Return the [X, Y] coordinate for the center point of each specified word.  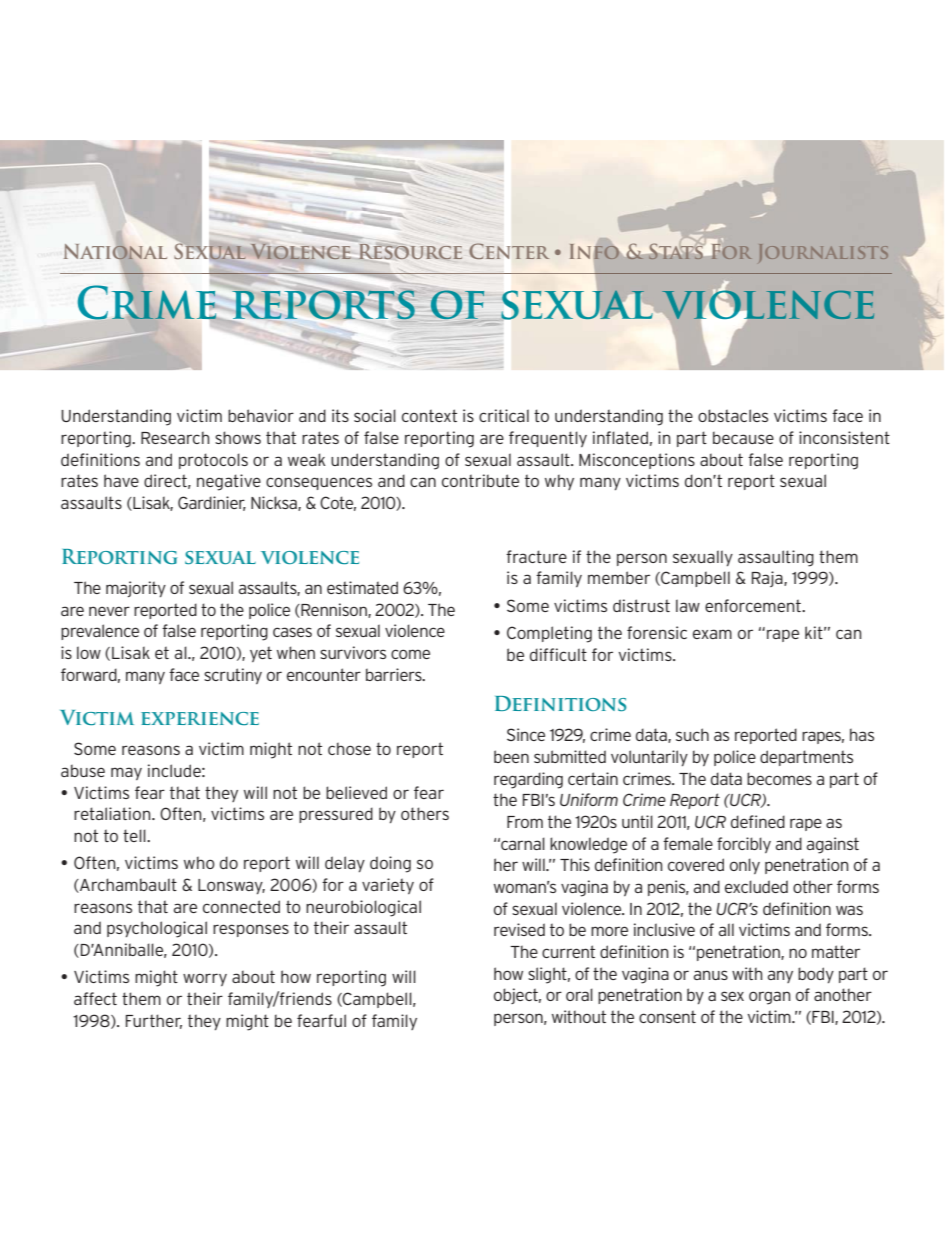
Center [509, 251]
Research [175, 438]
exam [712, 634]
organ [770, 998]
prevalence [100, 632]
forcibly [744, 845]
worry [205, 979]
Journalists [823, 253]
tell [135, 835]
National [115, 251]
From [525, 822]
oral [579, 994]
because [743, 438]
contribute [480, 480]
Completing [549, 634]
